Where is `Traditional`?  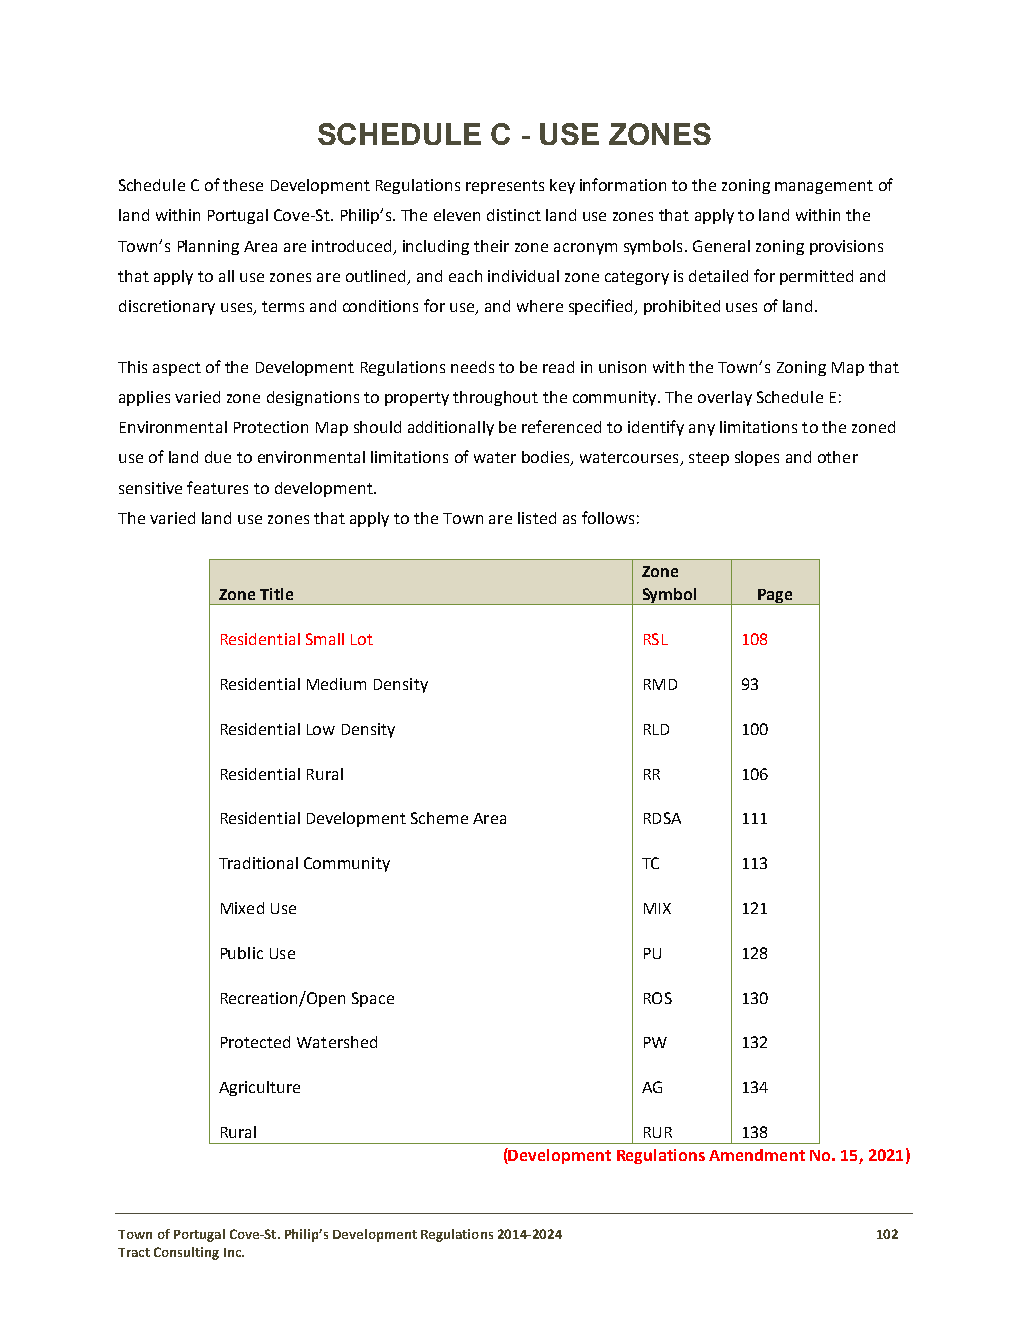
Traditional is located at coordinates (258, 863).
